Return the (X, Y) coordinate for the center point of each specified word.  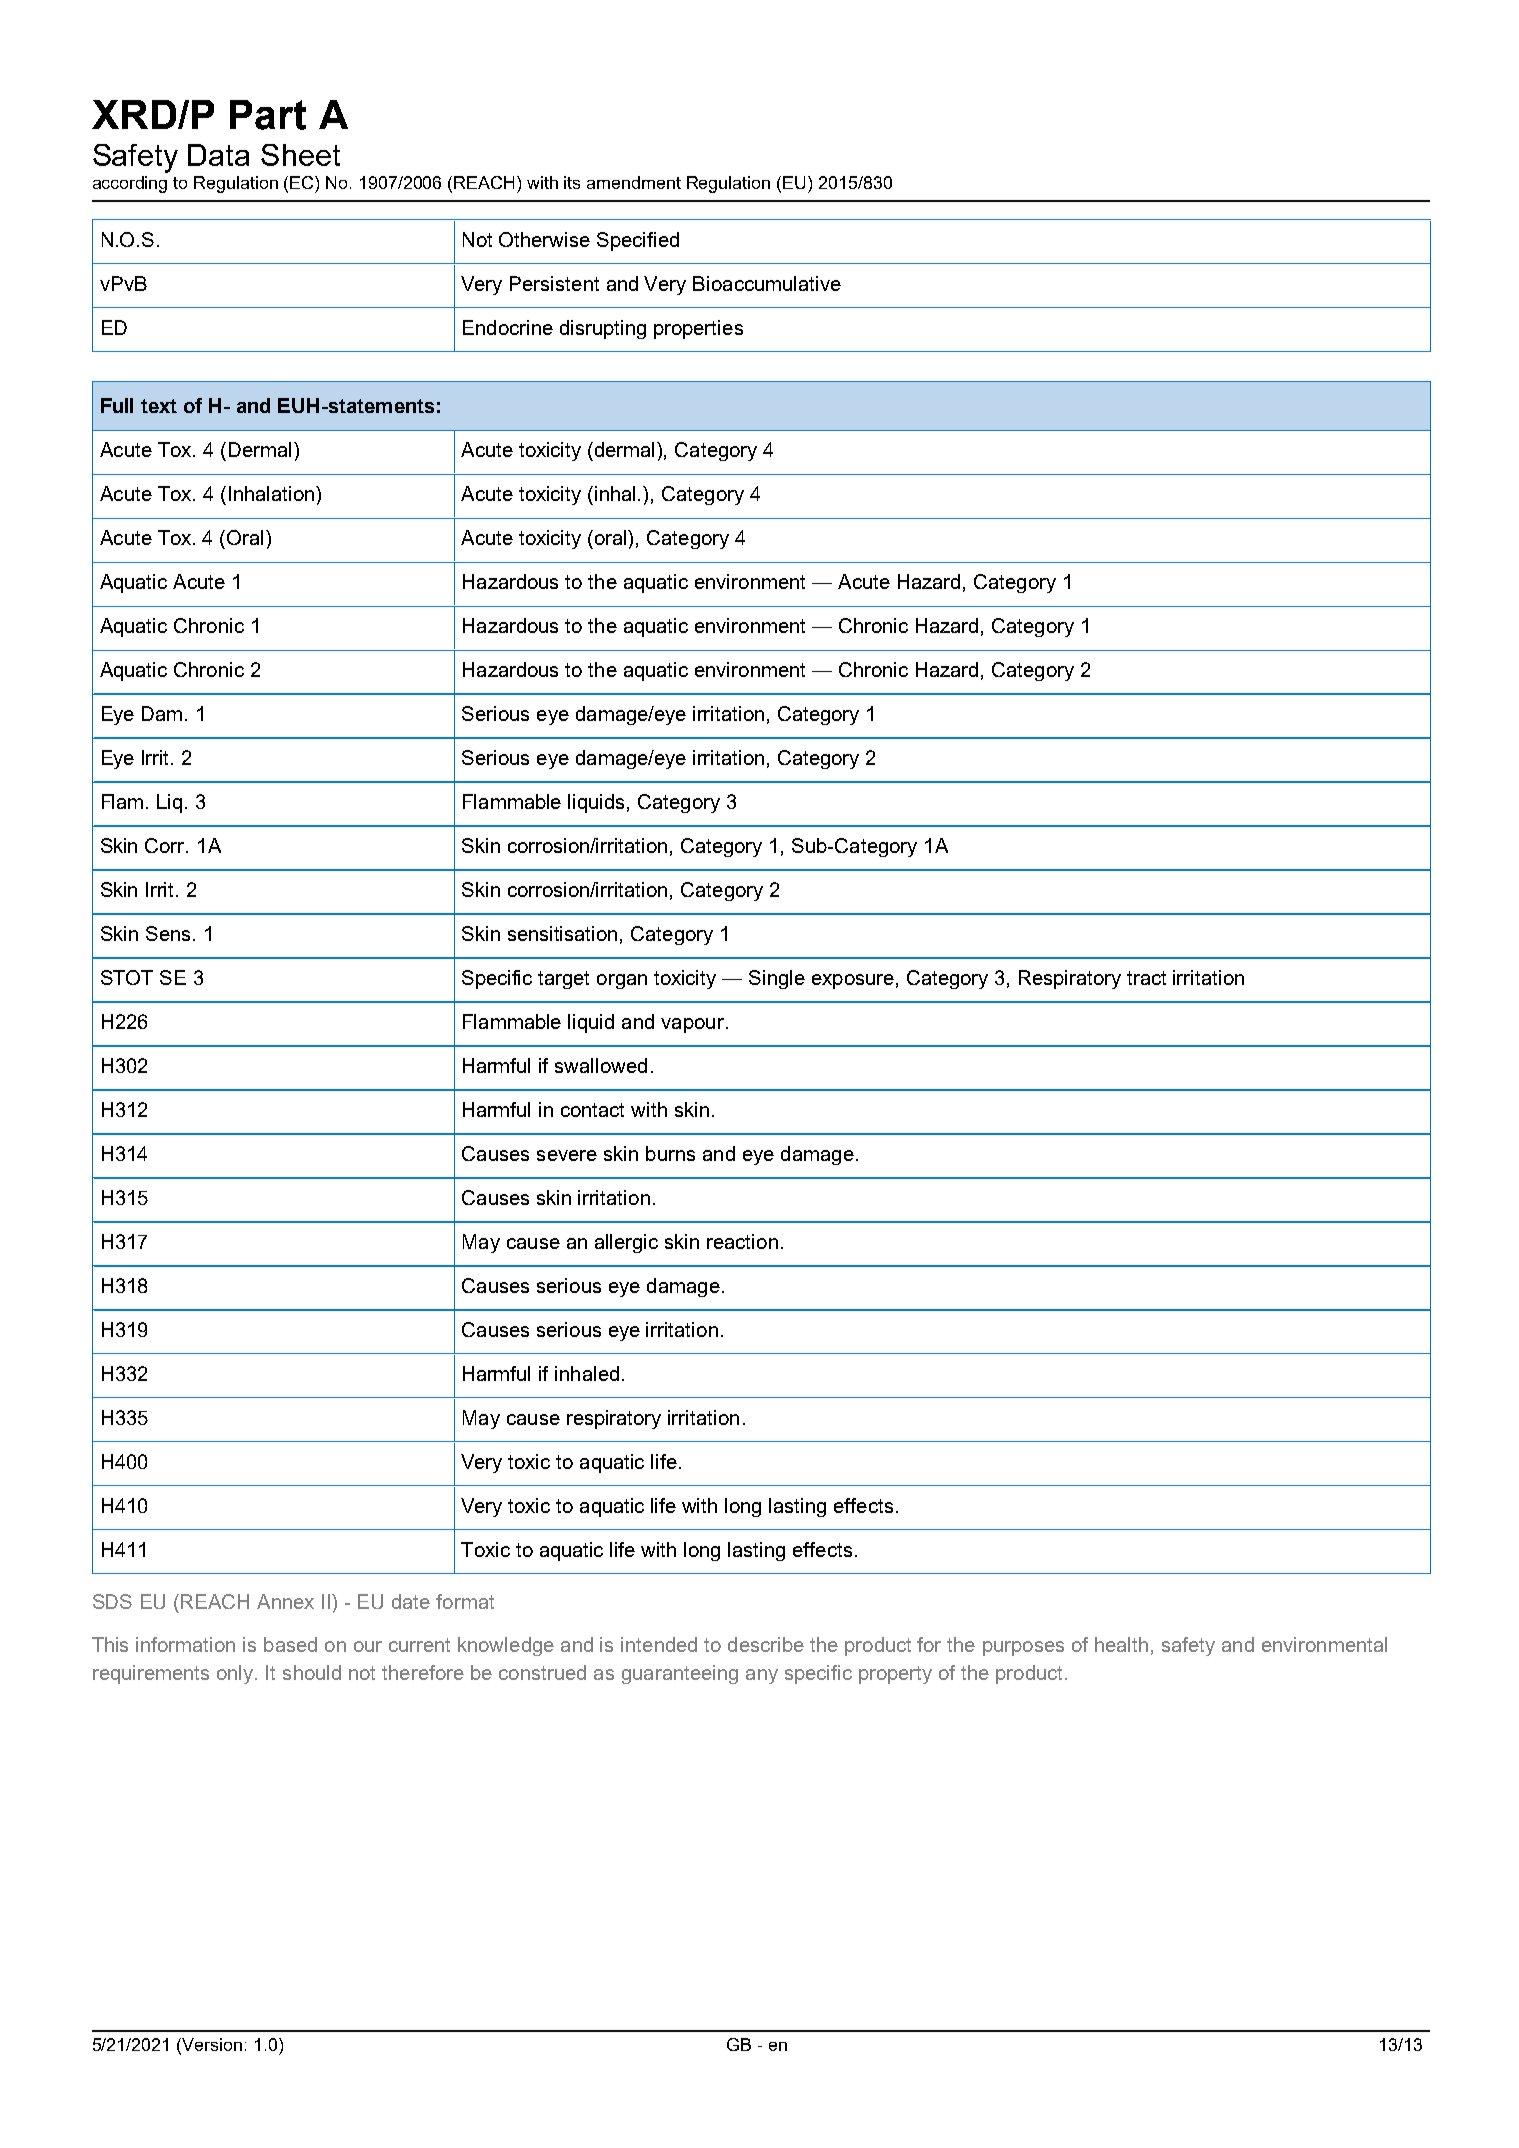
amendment (634, 182)
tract (1146, 978)
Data (218, 155)
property (895, 1675)
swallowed (601, 1065)
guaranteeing (680, 1674)
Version (211, 2046)
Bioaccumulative (767, 283)
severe (567, 1155)
